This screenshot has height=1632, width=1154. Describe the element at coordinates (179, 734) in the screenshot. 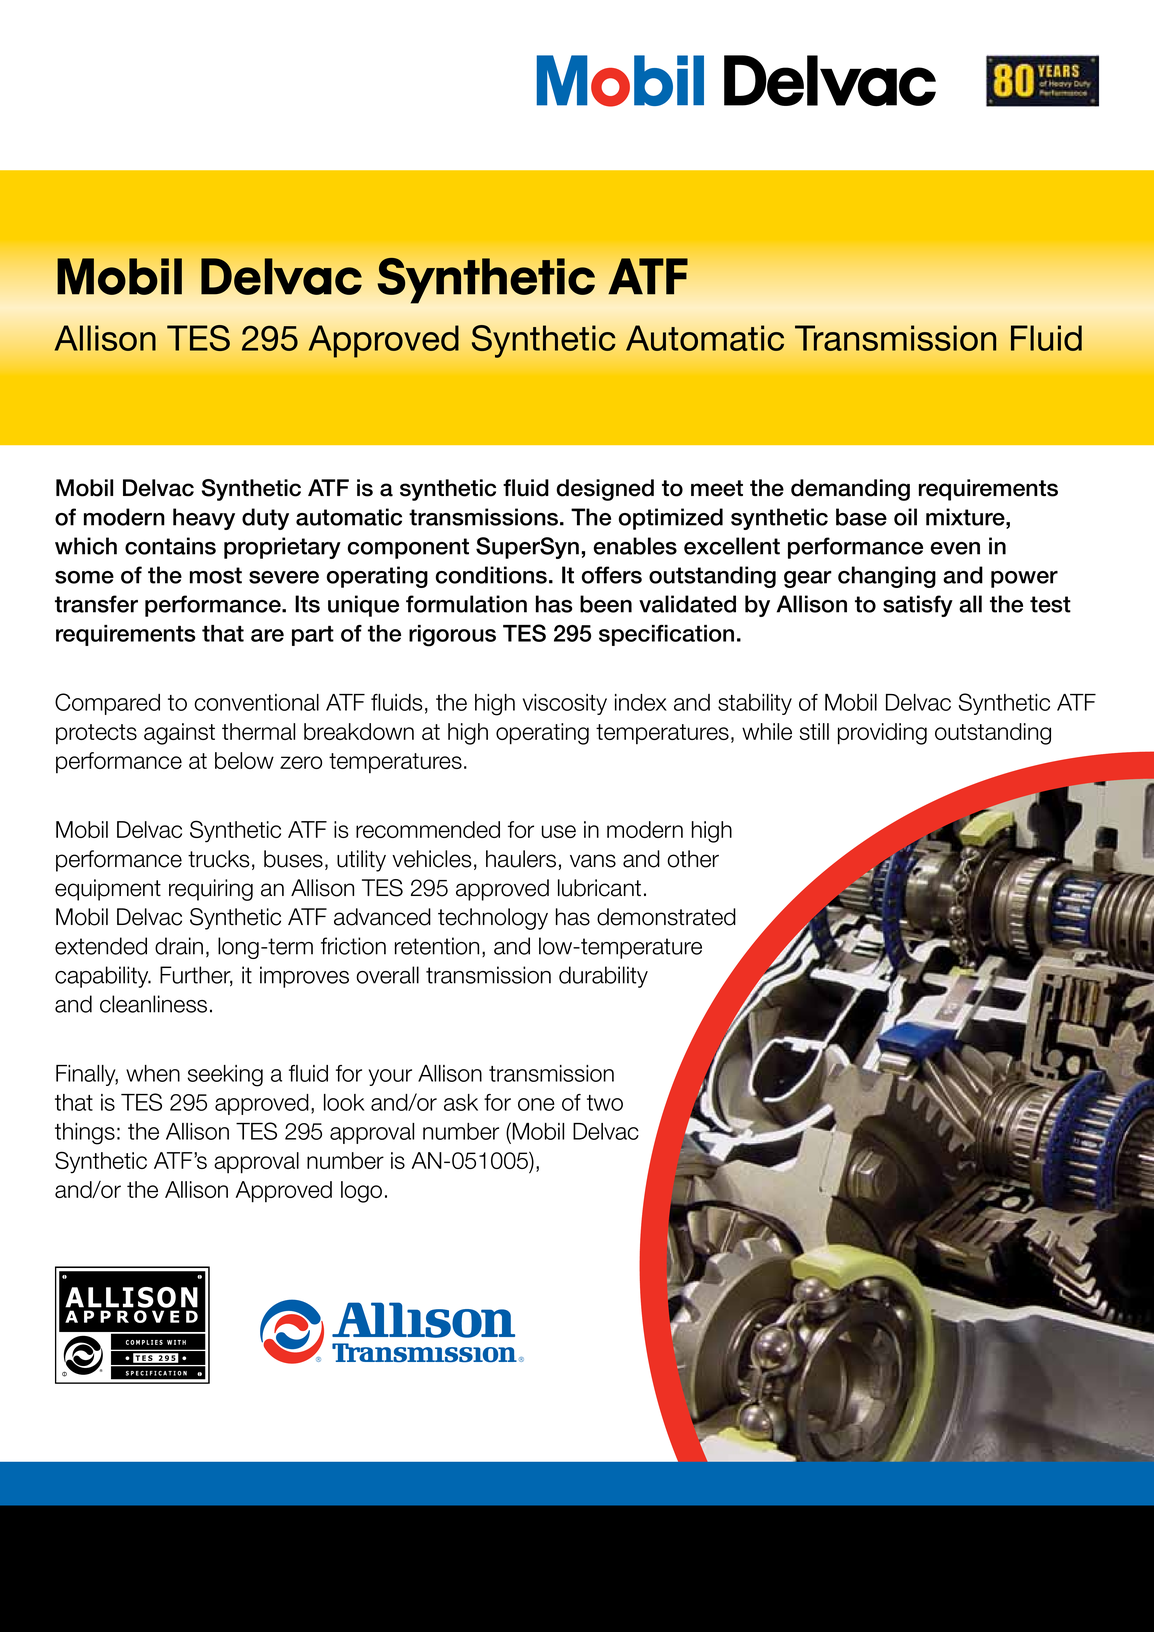

I see `against` at that location.
